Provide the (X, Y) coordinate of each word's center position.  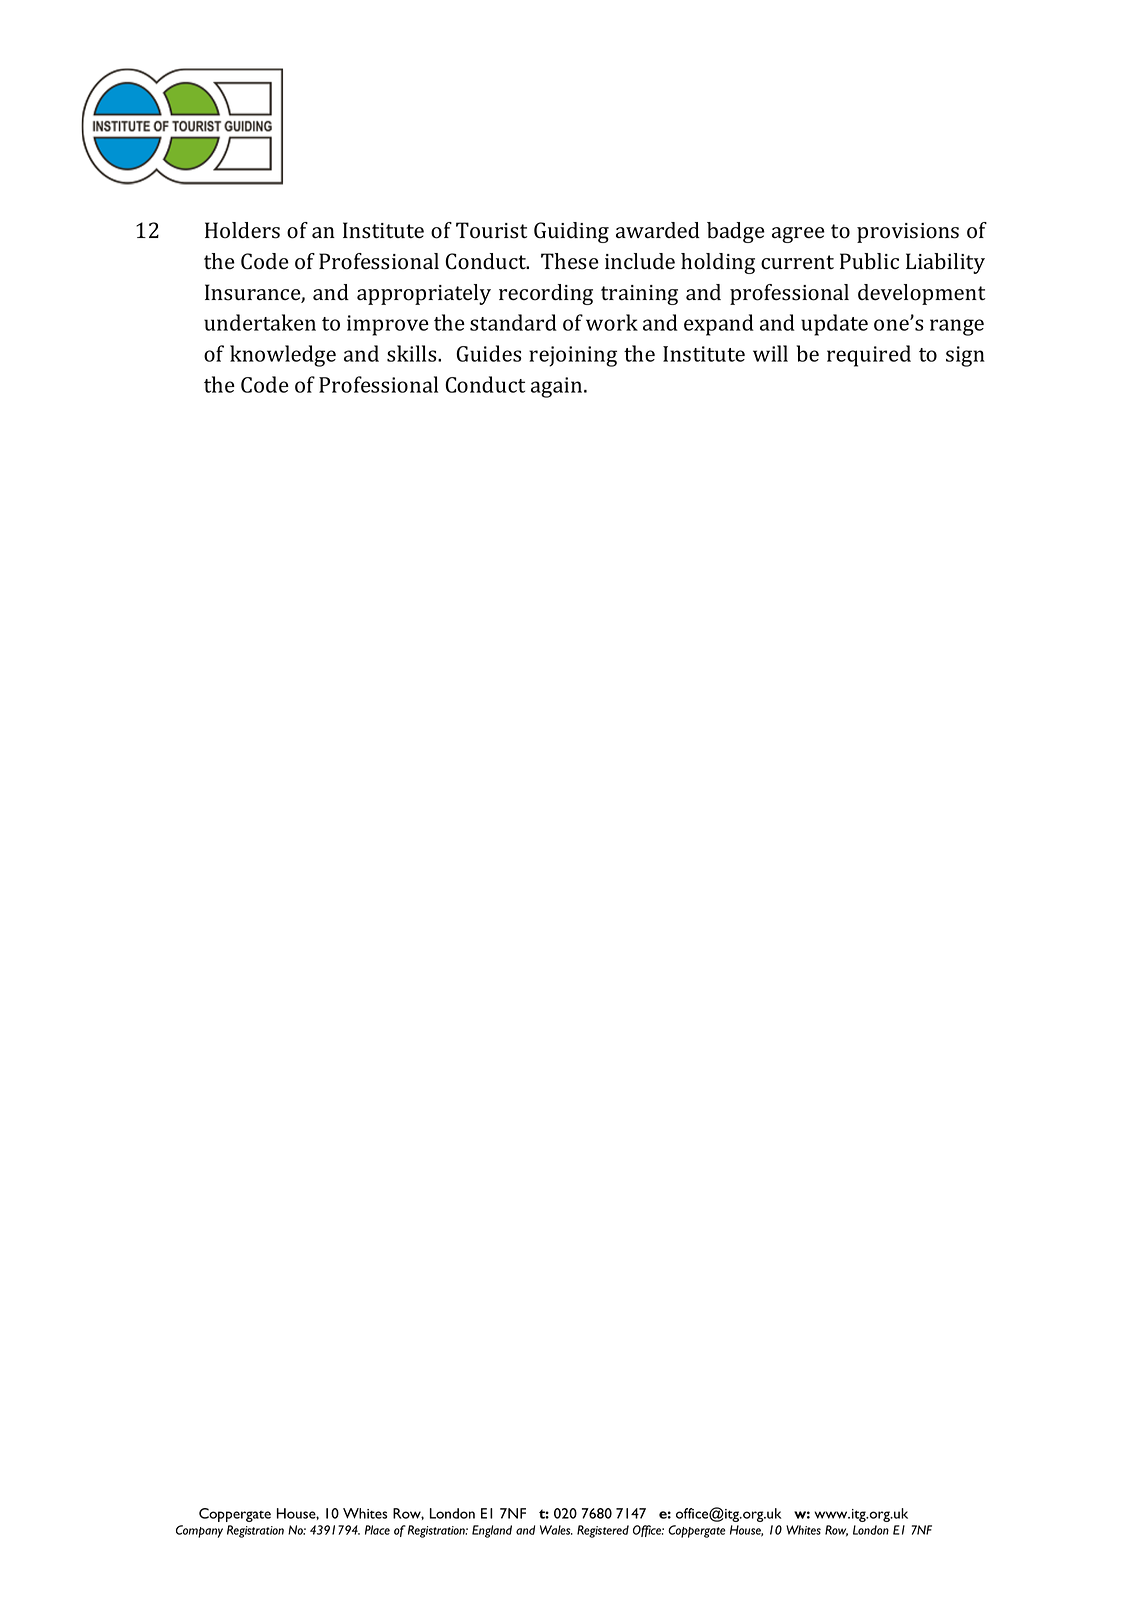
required (869, 356)
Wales (556, 1530)
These (570, 261)
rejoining (573, 356)
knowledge (283, 356)
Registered (603, 1531)
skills (413, 353)
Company (199, 1531)
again (558, 387)
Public (869, 261)
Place (377, 1530)
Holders (242, 230)
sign (965, 356)
